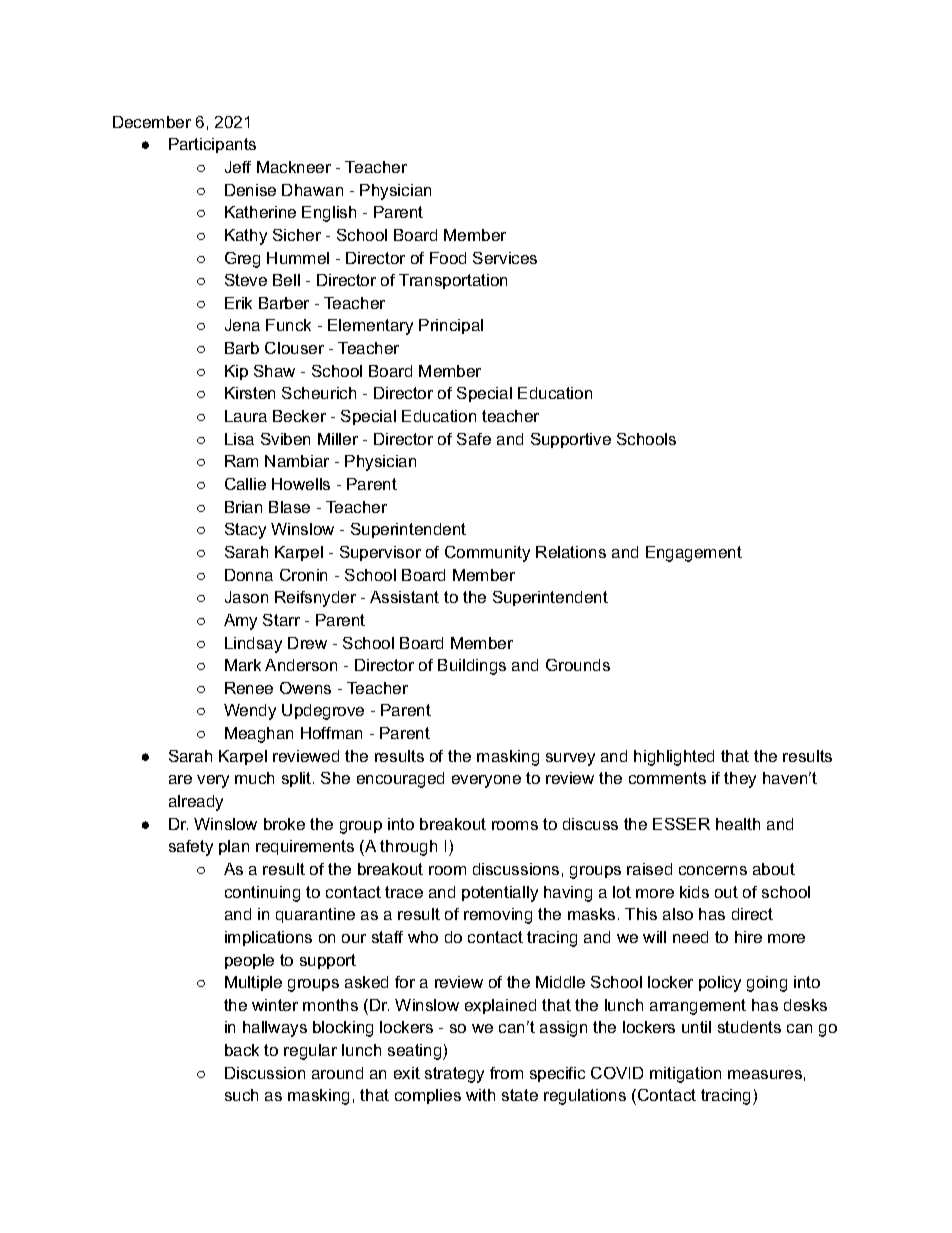  What do you see at coordinates (454, 1075) in the document?
I see `strategy` at bounding box center [454, 1075].
